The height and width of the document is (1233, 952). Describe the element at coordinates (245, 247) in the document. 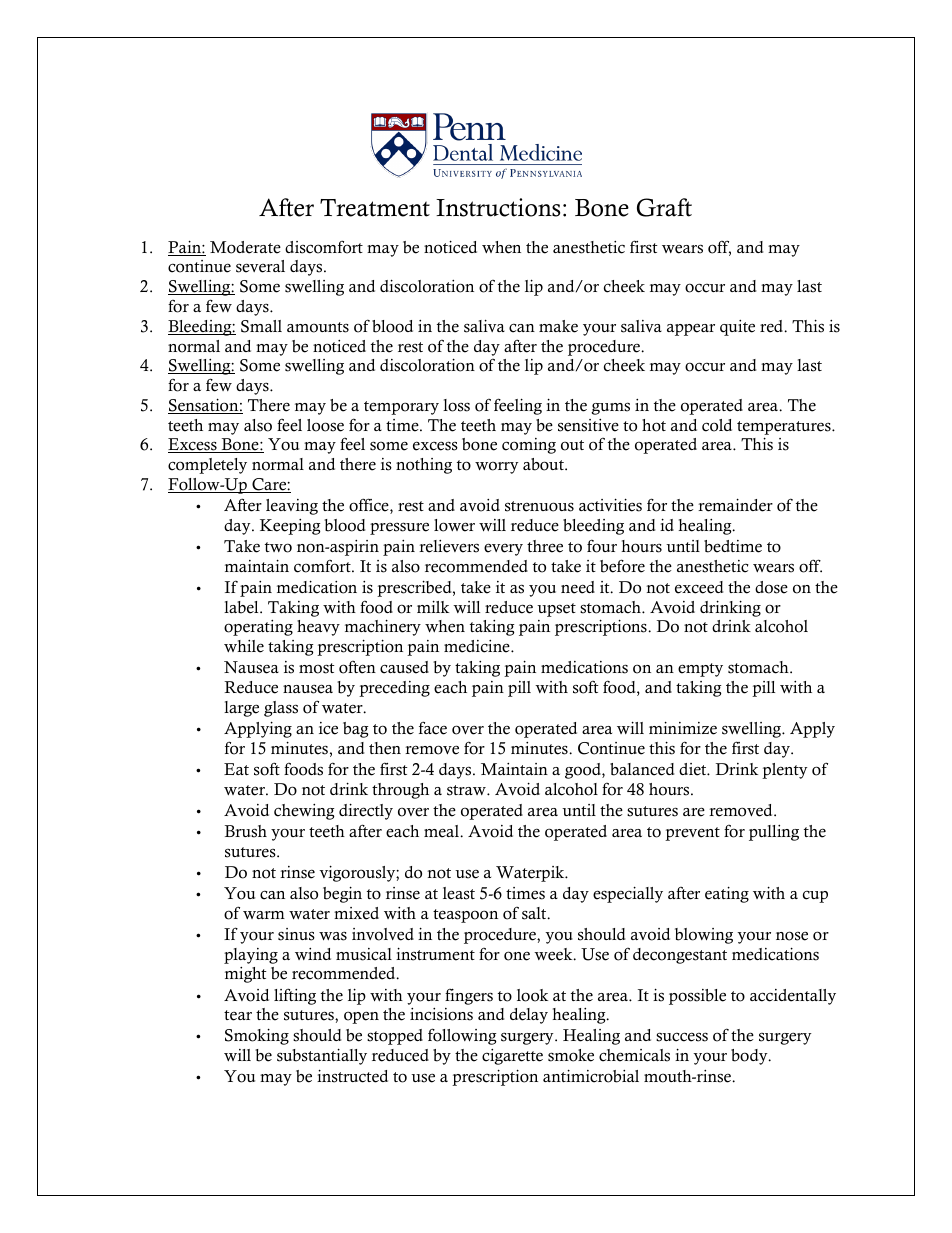

I see `Moderate` at that location.
